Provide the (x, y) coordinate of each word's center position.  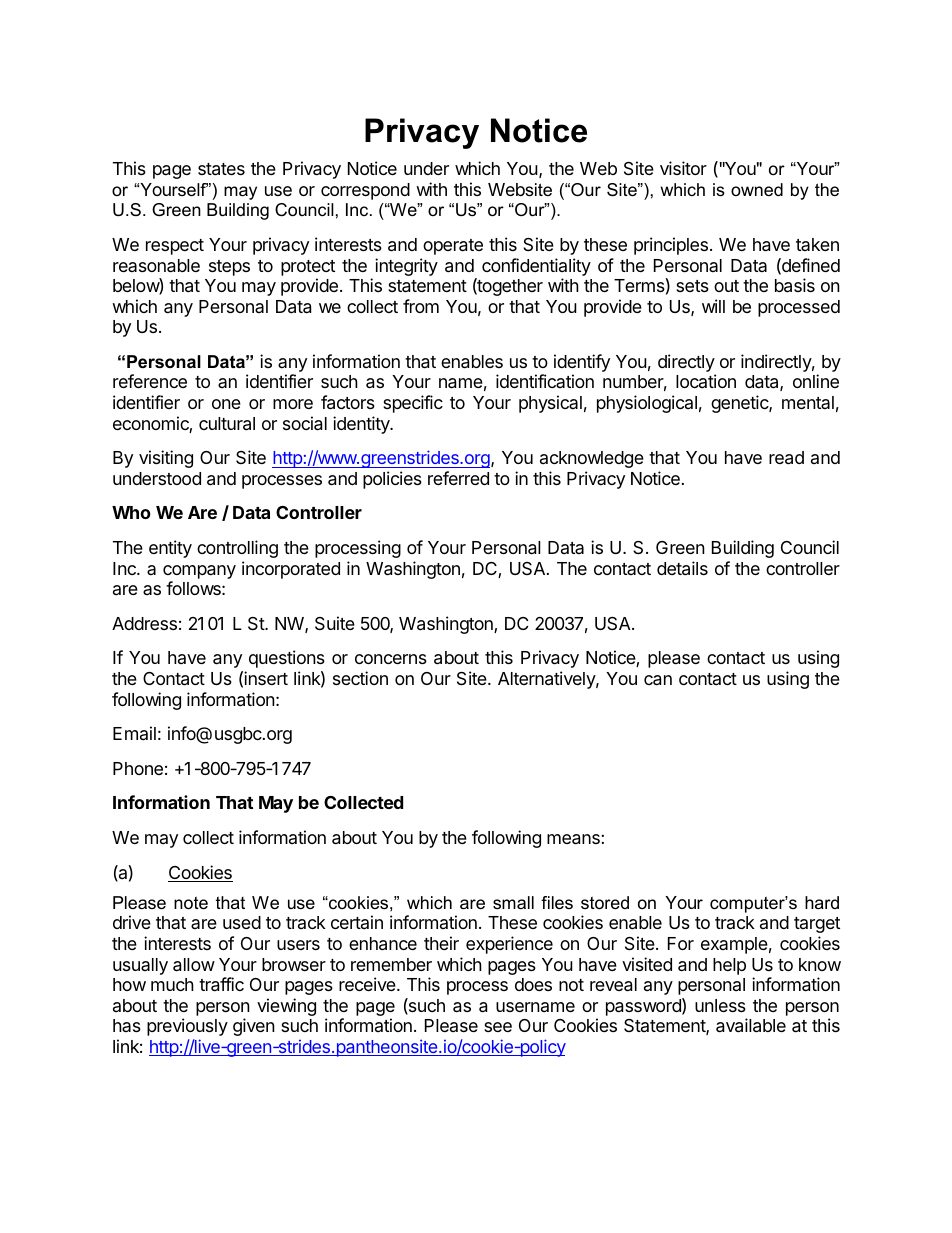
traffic (221, 984)
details (682, 568)
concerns (391, 659)
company (199, 572)
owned (757, 189)
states (221, 169)
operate (453, 247)
